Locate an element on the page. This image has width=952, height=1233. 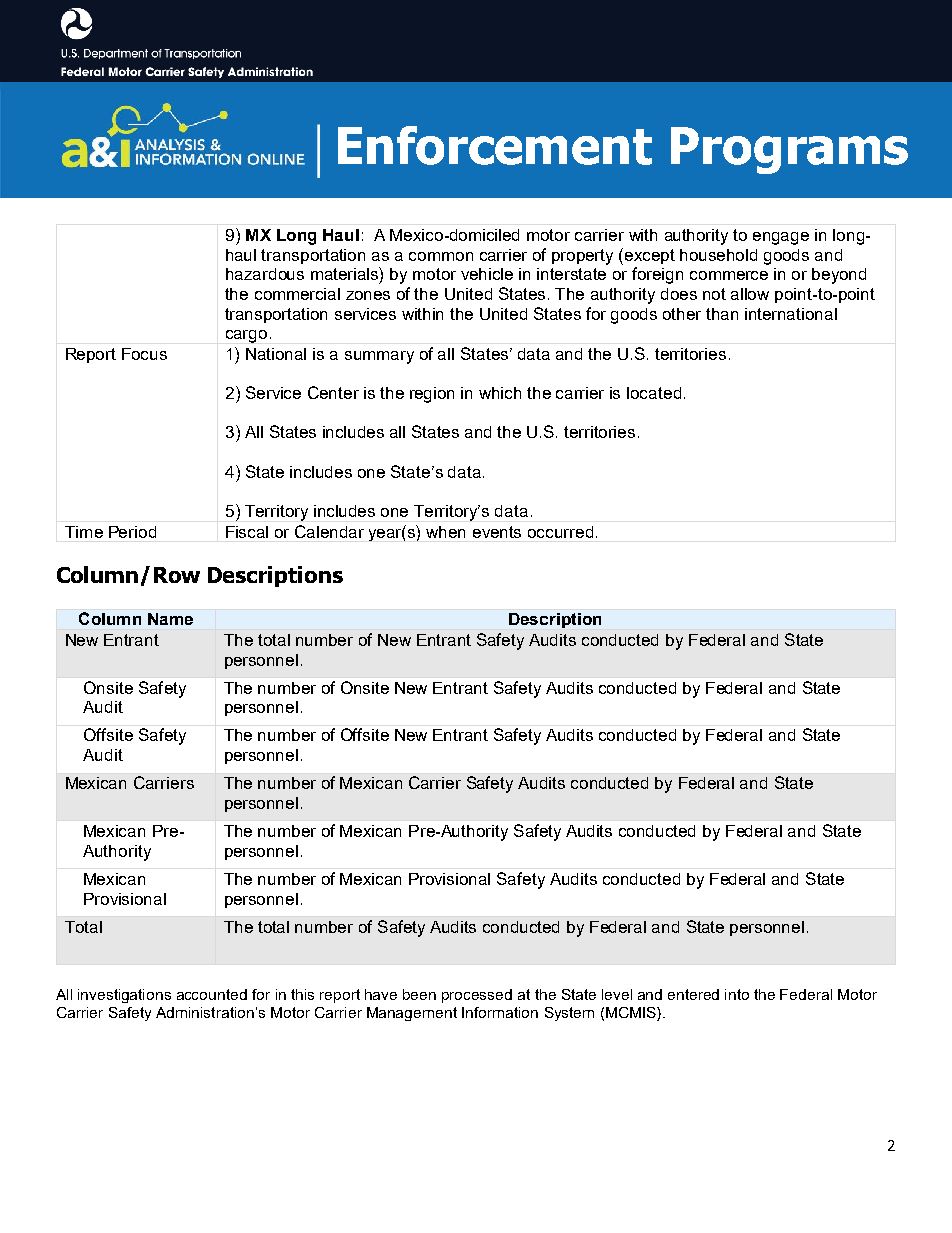
Enforcement is located at coordinates (495, 145).
